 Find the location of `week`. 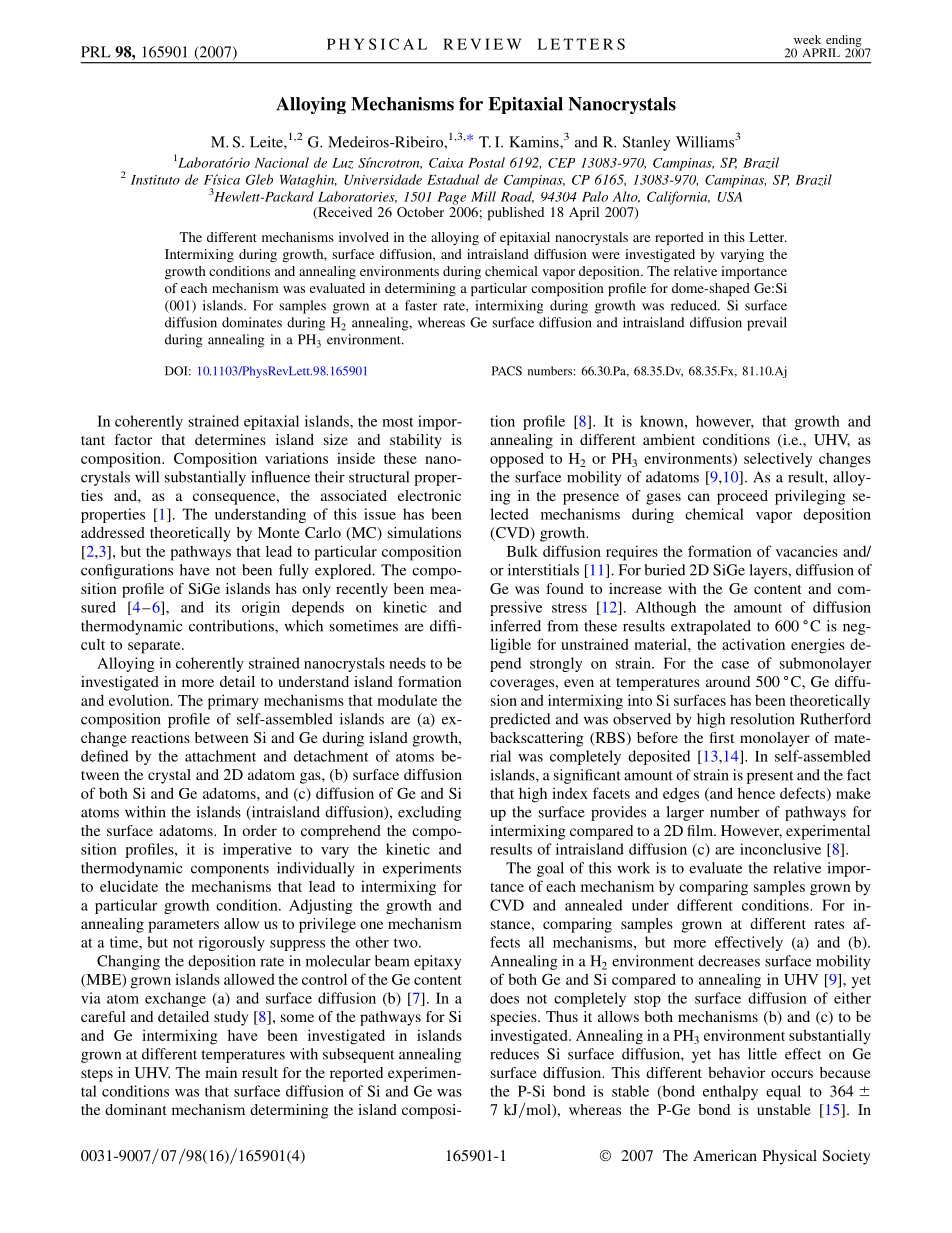

week is located at coordinates (807, 39).
